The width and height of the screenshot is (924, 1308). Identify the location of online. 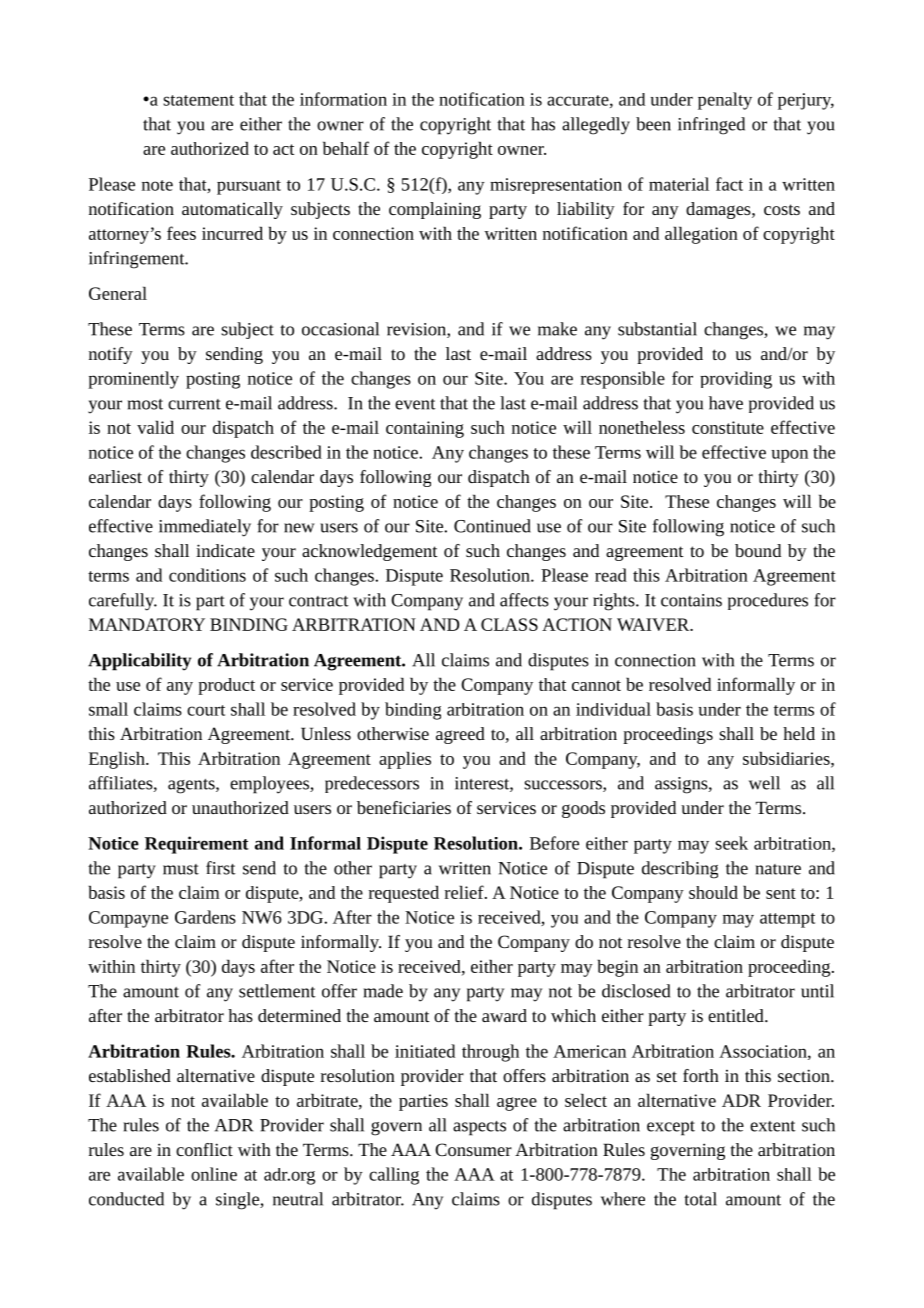
(214, 1174).
